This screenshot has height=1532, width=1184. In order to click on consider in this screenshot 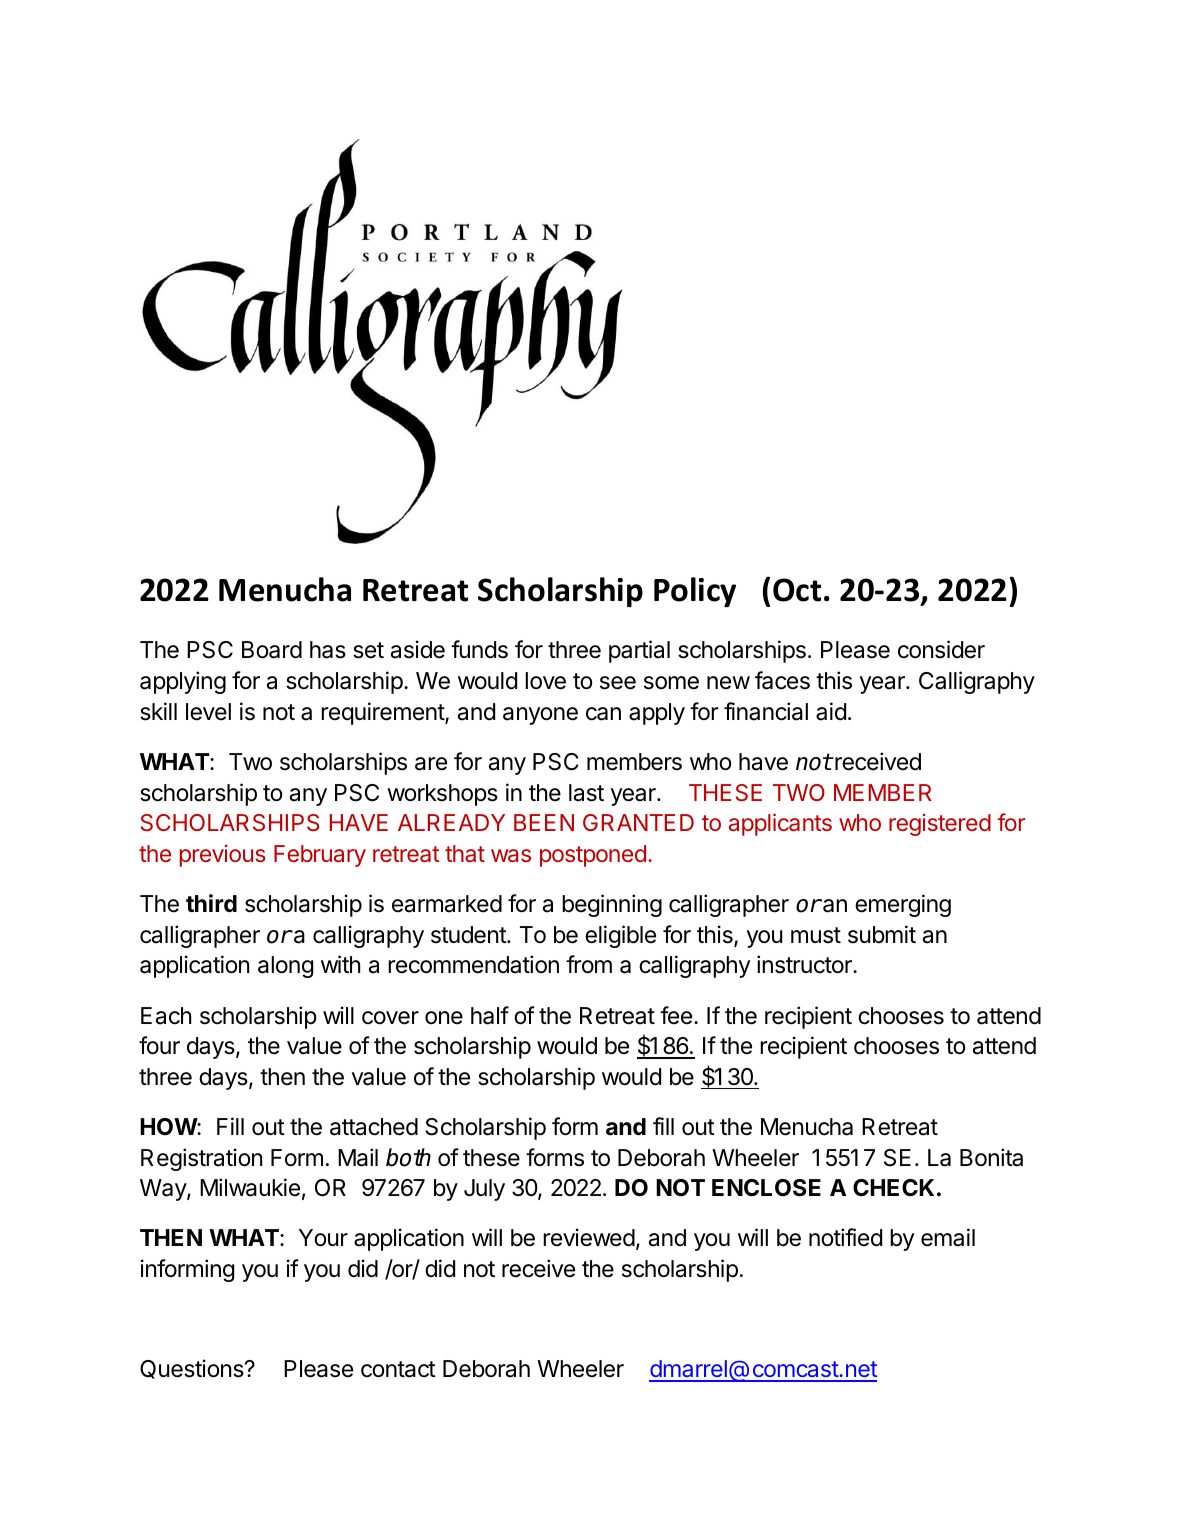, I will do `click(941, 649)`.
